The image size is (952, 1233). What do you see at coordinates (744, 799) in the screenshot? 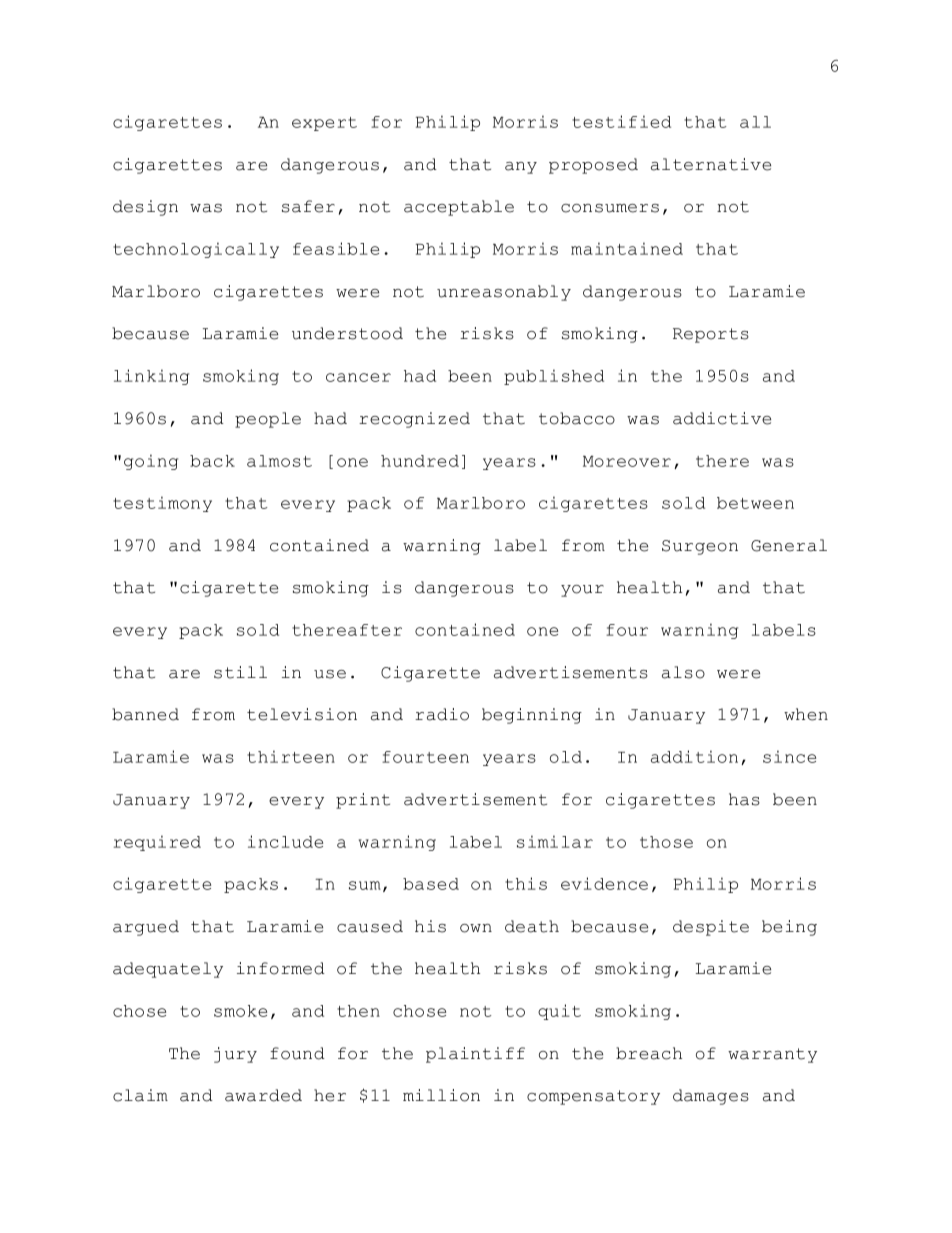
I see `has` at bounding box center [744, 799].
